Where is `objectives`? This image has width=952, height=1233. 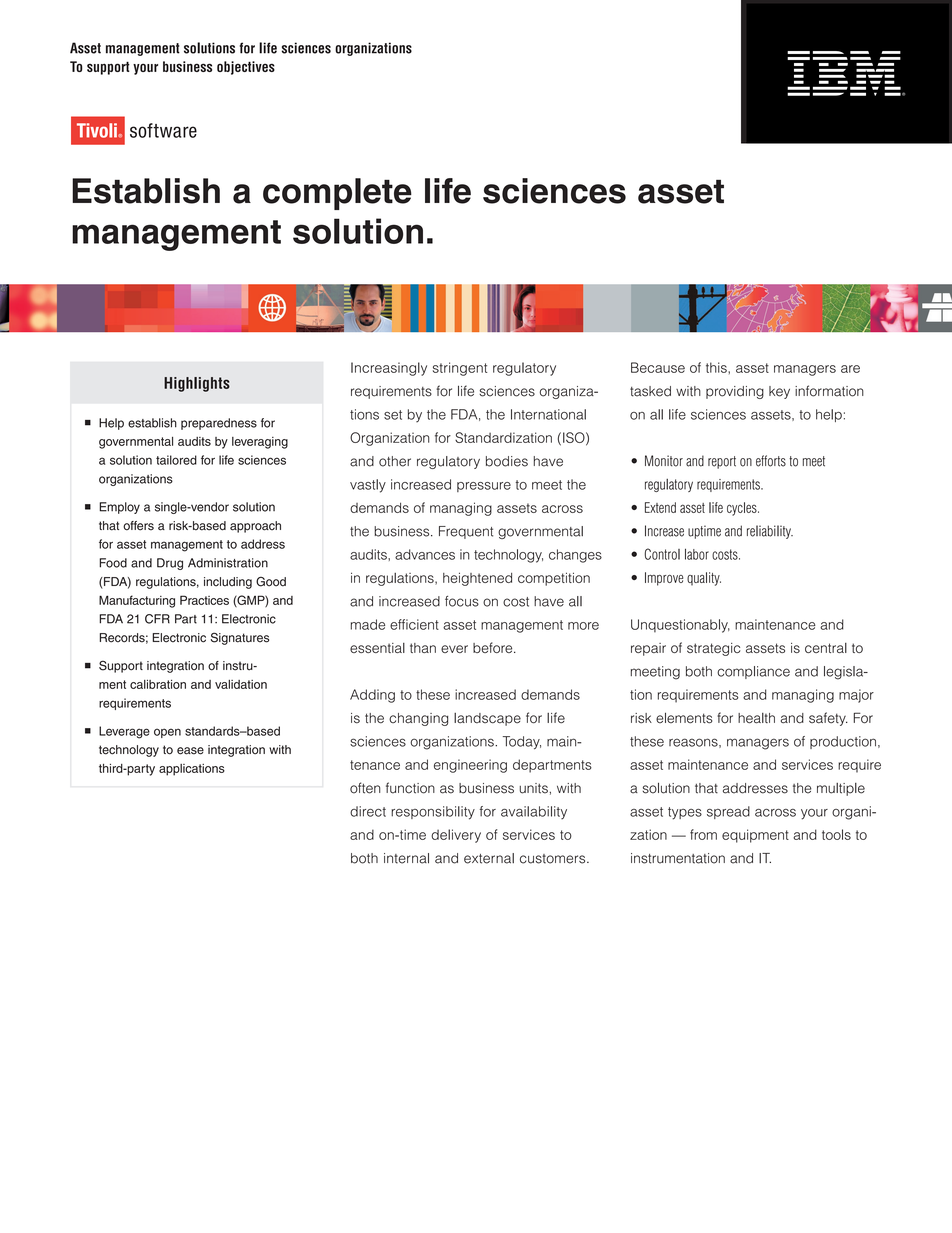
objectives is located at coordinates (246, 68).
